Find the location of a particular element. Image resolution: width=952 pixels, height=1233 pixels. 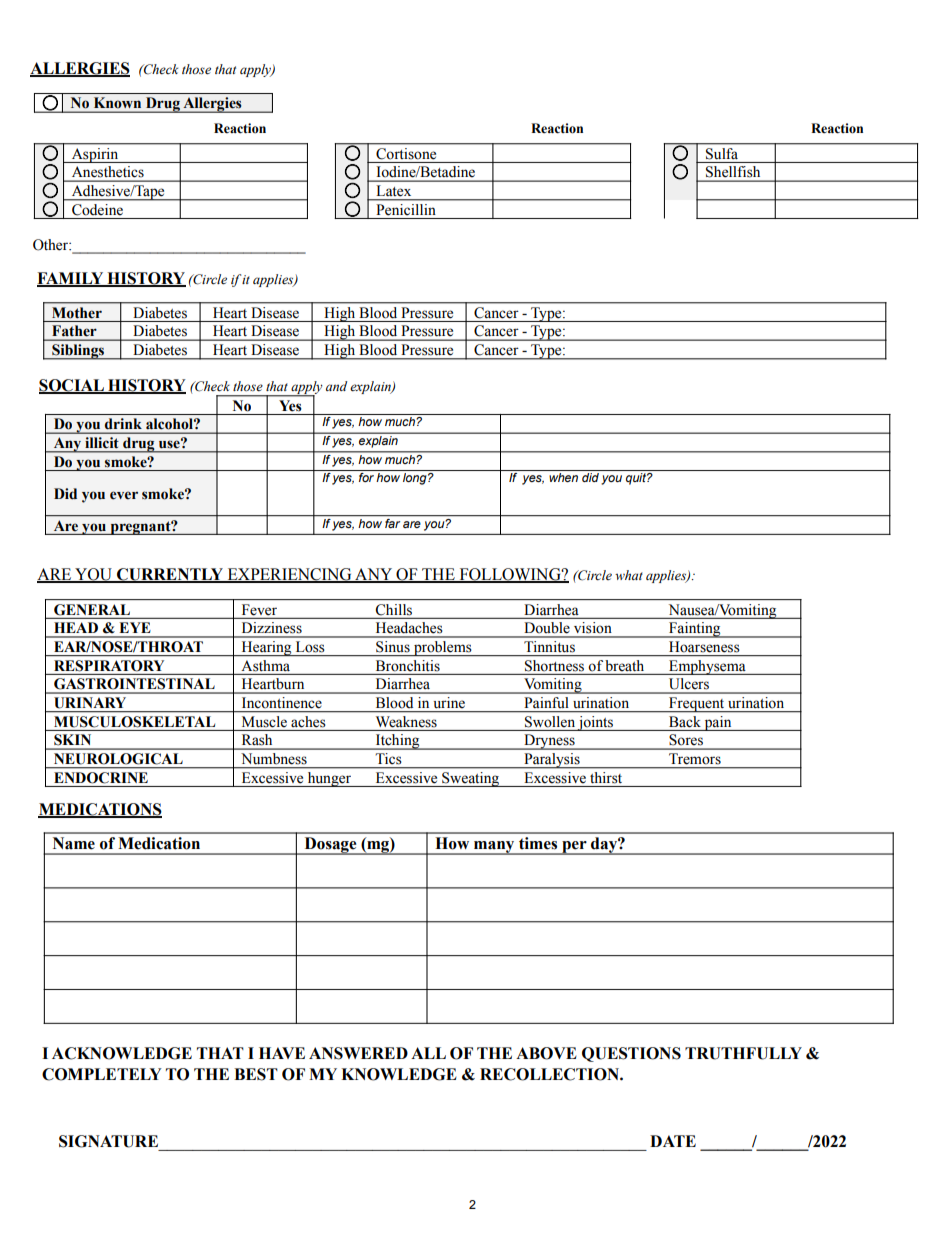

CURRENTLY is located at coordinates (170, 575).
